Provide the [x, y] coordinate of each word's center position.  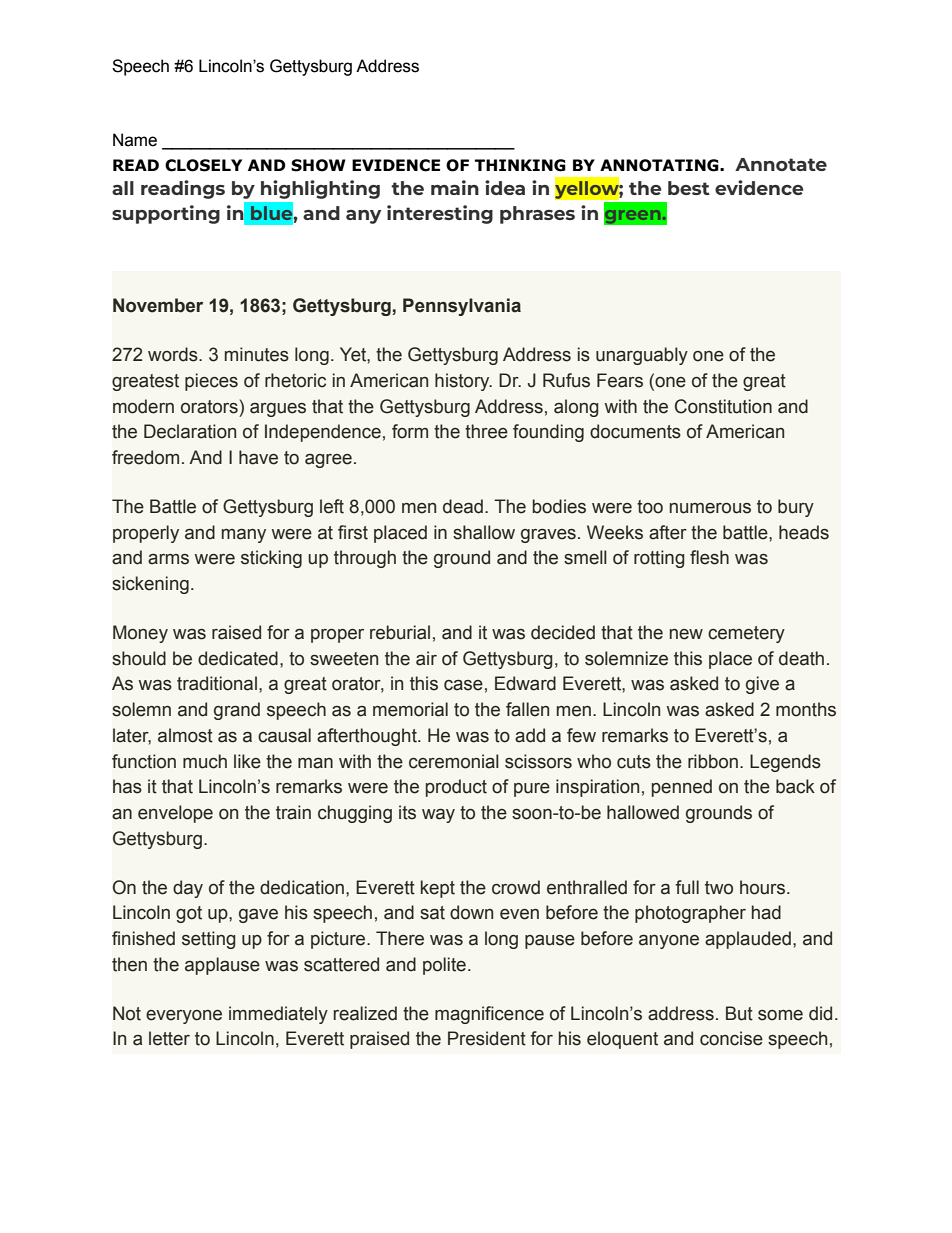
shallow [484, 532]
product [456, 788]
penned [682, 788]
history [463, 382]
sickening [150, 585]
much [205, 761]
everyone [184, 1017]
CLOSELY [203, 165]
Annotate [781, 164]
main [455, 187]
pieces [211, 382]
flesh [709, 557]
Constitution [723, 406]
